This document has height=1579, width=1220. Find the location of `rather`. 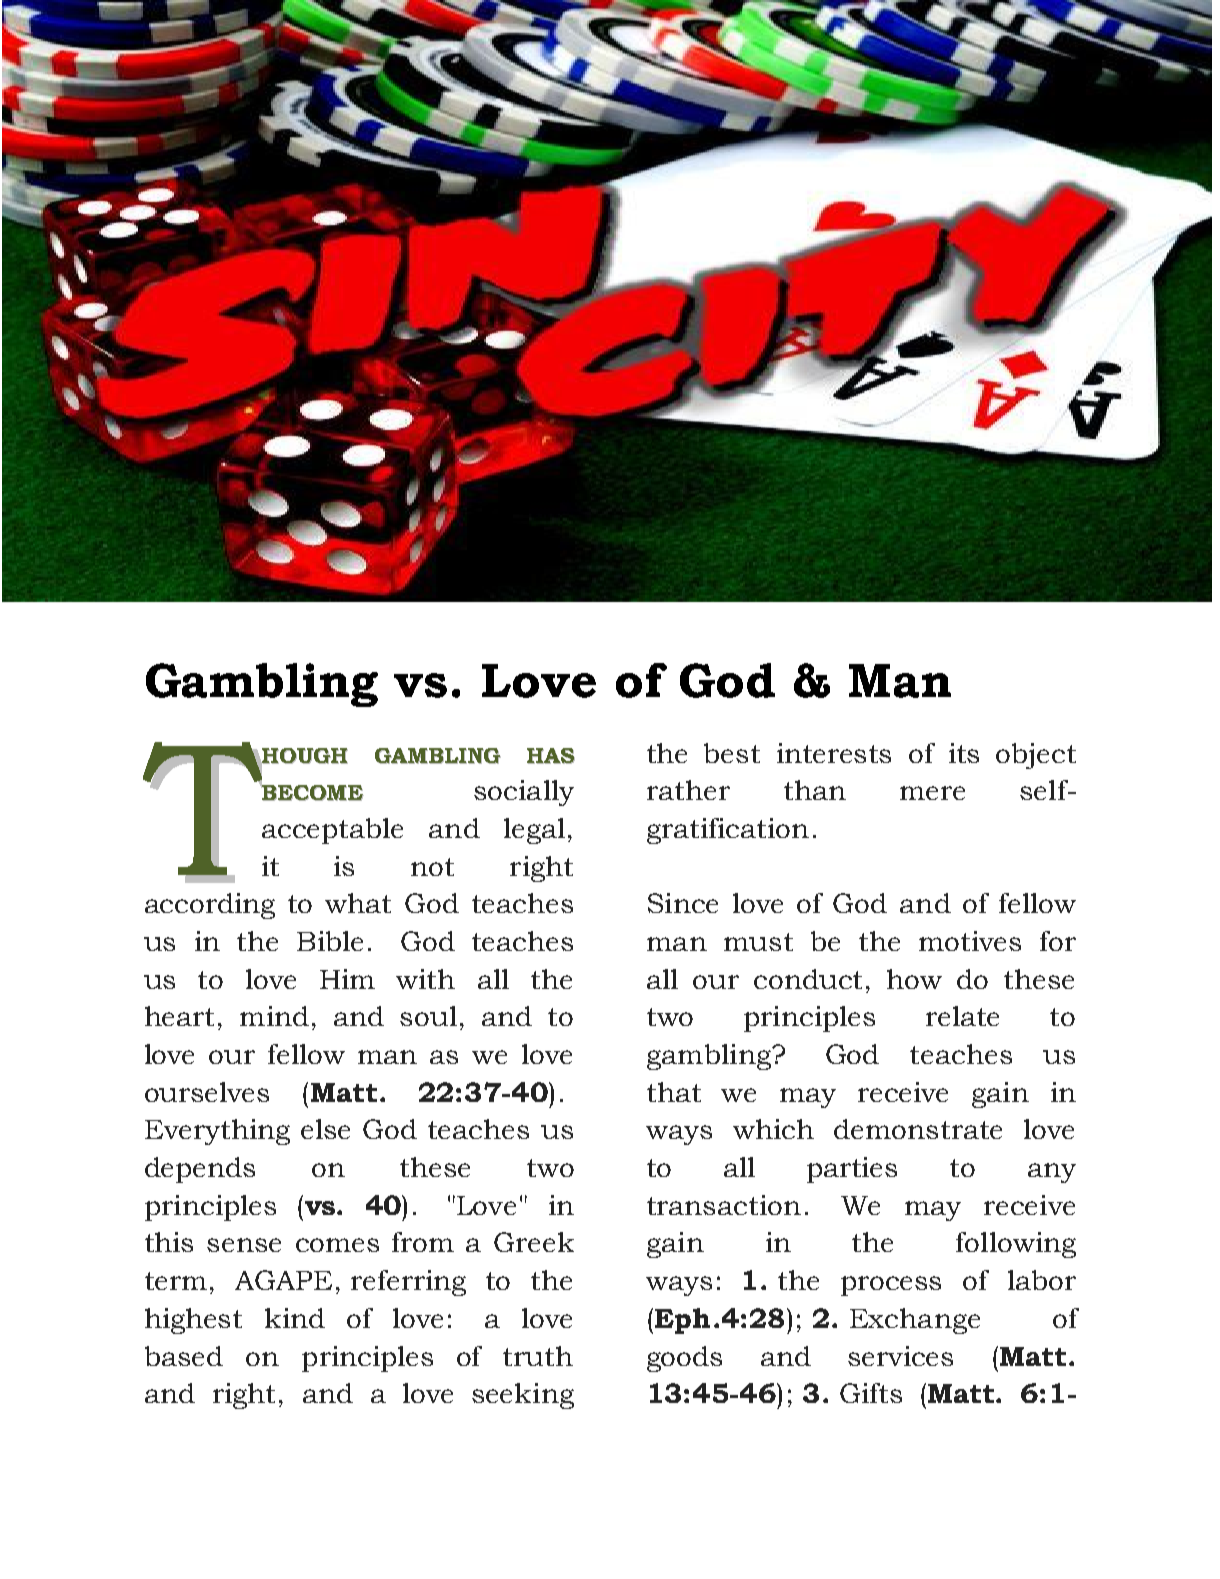

rather is located at coordinates (688, 790).
